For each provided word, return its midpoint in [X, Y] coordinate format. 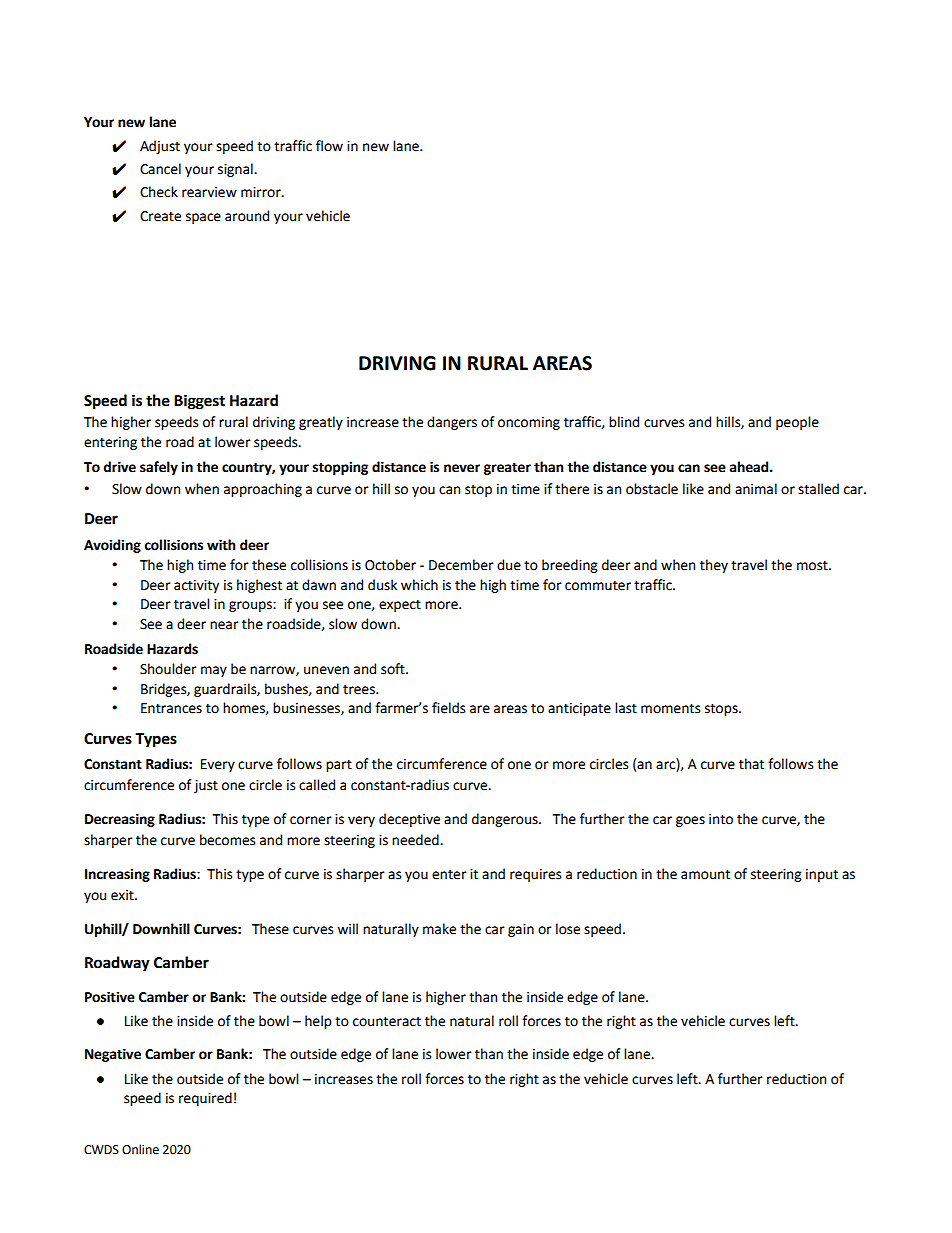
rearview [209, 192]
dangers [452, 423]
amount [705, 874]
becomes [227, 840]
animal [756, 489]
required [205, 1099]
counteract [387, 1021]
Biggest [199, 402]
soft [394, 669]
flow [329, 146]
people [797, 423]
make [439, 929]
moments [670, 708]
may [214, 671]
